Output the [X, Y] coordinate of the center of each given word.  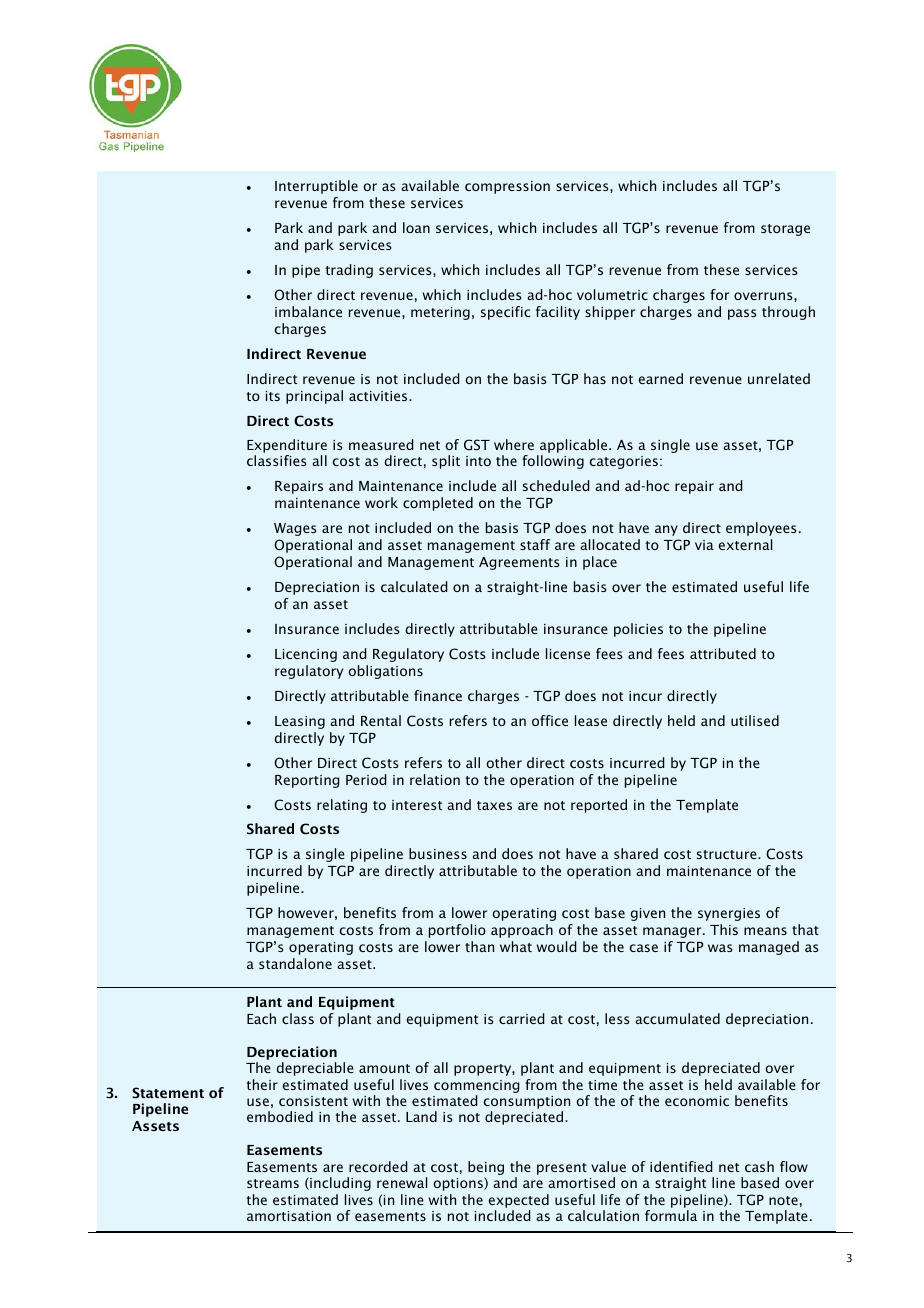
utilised [755, 720]
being [486, 1169]
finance [438, 695]
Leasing [300, 722]
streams [273, 1183]
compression [507, 187]
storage [785, 230]
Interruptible [316, 187]
